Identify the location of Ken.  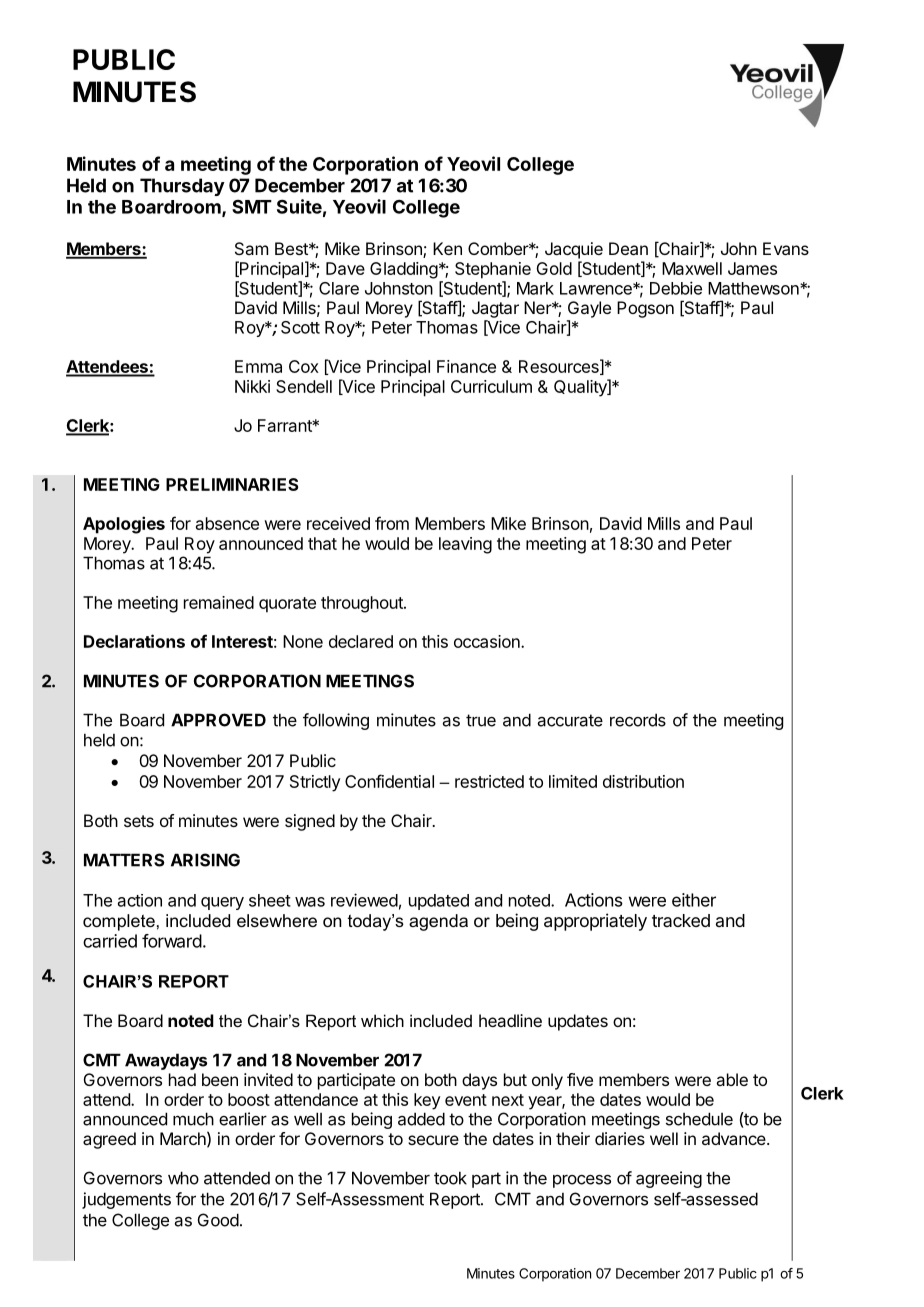
(447, 248).
